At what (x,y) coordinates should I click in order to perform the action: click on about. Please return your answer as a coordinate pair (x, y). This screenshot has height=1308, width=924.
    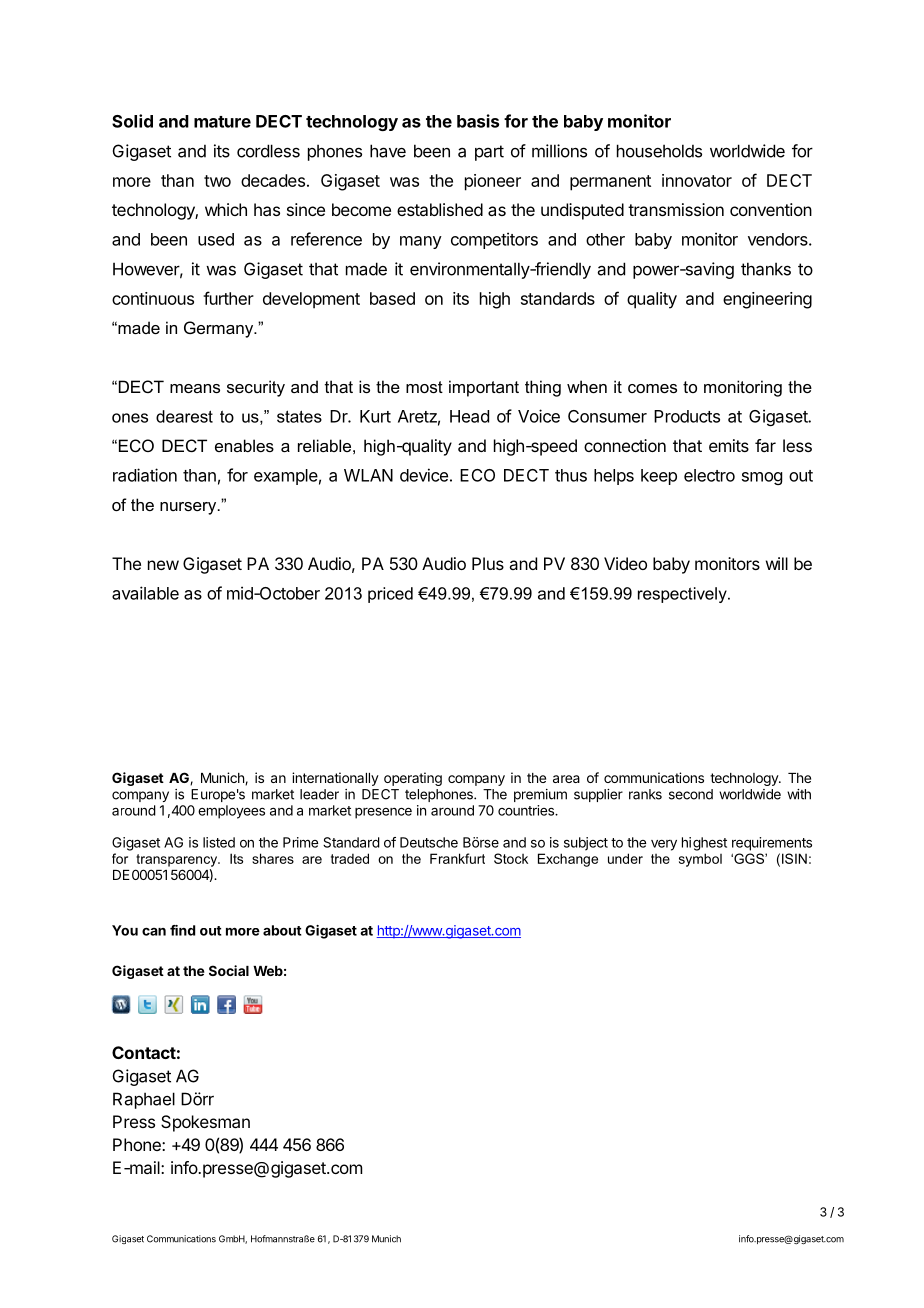
    Looking at the image, I should click on (282, 930).
